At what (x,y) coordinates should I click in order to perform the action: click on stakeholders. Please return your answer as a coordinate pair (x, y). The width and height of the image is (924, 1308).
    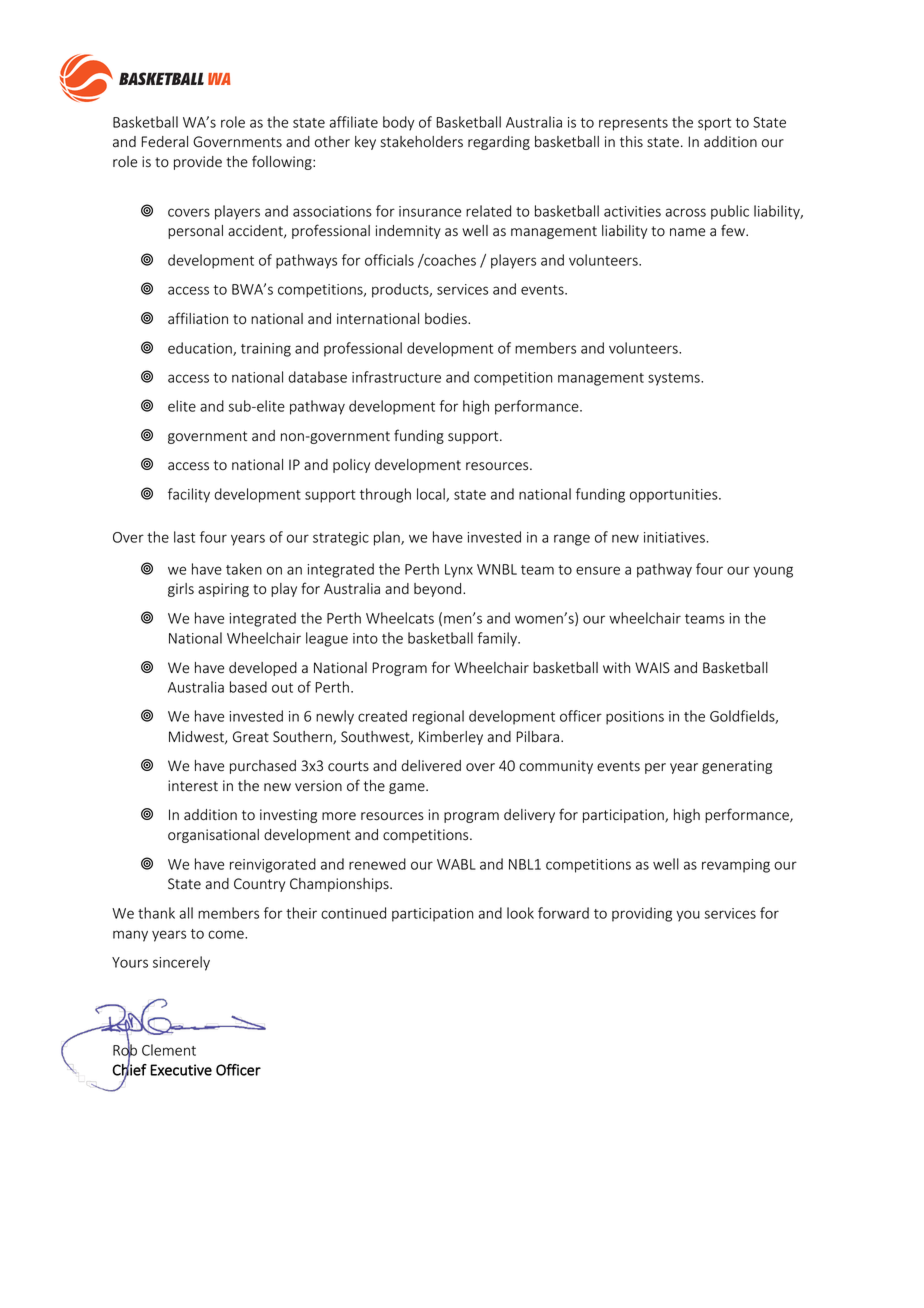
    Looking at the image, I should click on (422, 142).
